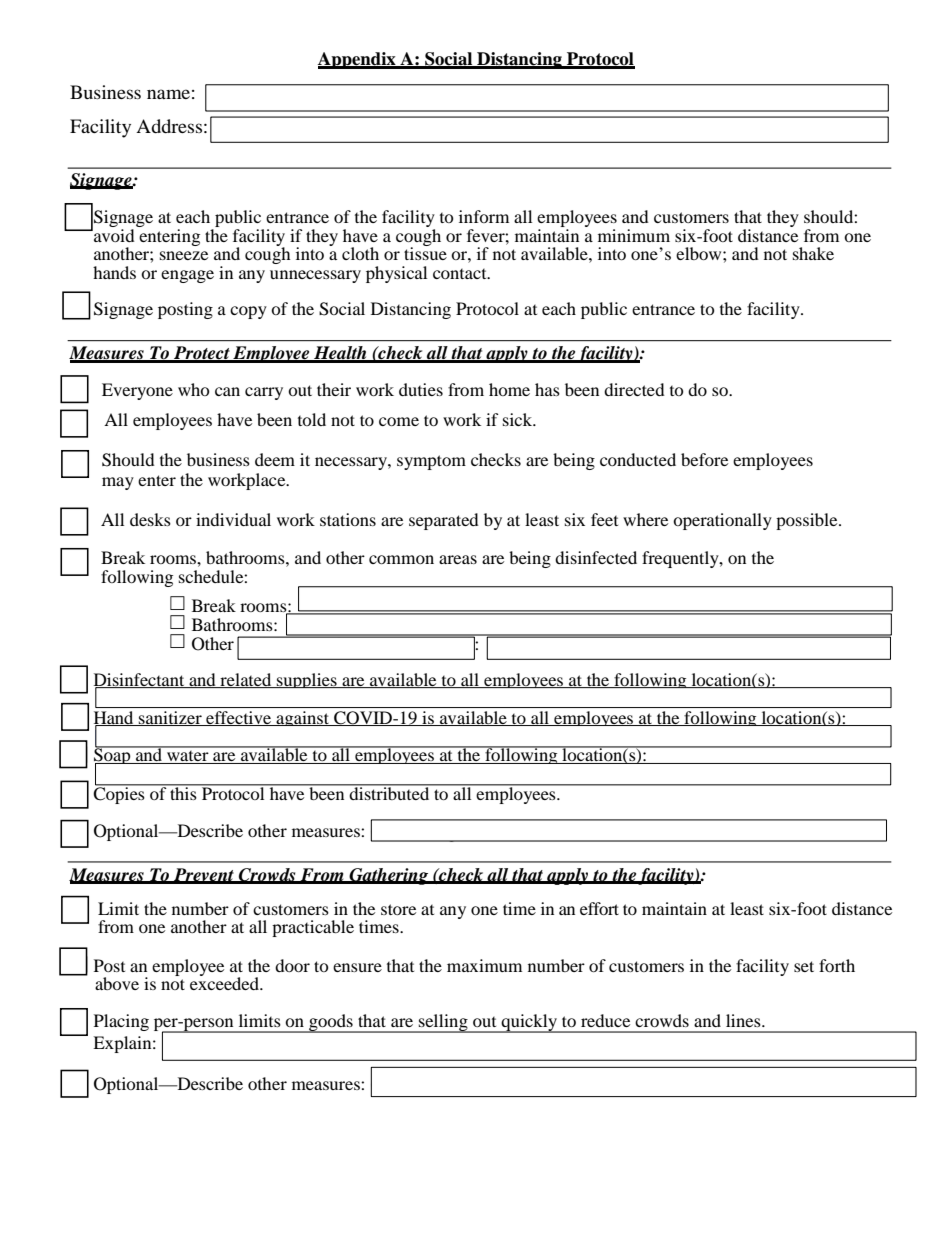 This screenshot has width=952, height=1233. What do you see at coordinates (194, 389) in the screenshot?
I see `who` at bounding box center [194, 389].
